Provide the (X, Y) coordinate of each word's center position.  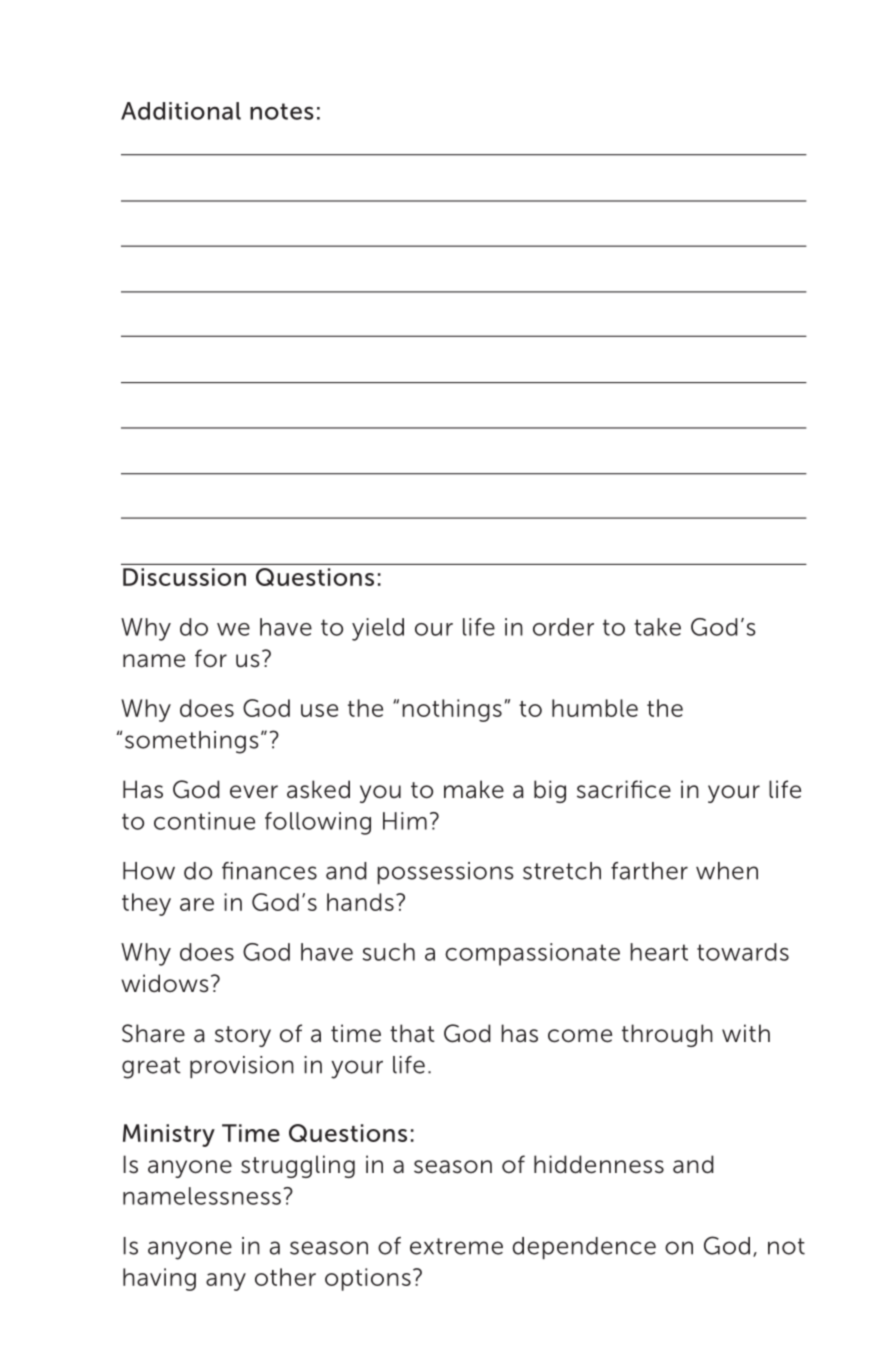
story (243, 1036)
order (563, 627)
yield (378, 629)
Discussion (184, 577)
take (657, 627)
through (667, 1035)
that (412, 1033)
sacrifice (624, 789)
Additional (181, 111)
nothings (452, 710)
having (159, 1279)
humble (595, 708)
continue (204, 821)
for (211, 658)
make (474, 789)
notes (282, 111)
